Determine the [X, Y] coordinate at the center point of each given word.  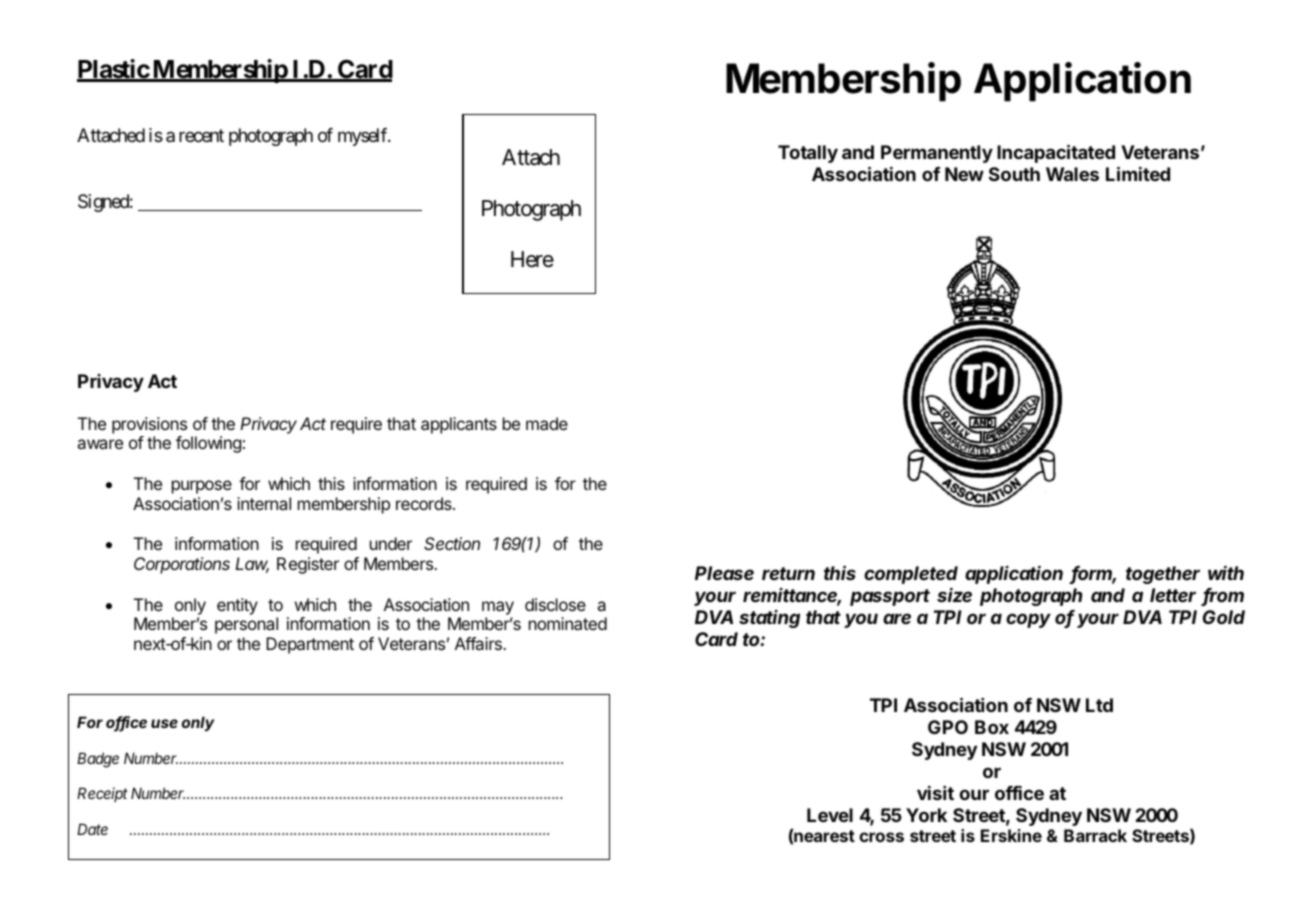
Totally [808, 154]
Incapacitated [1056, 154]
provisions [149, 425]
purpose [202, 487]
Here [532, 259]
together [1163, 575]
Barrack [1095, 835]
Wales [1072, 174]
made [547, 423]
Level [830, 815]
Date [92, 829]
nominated [568, 623]
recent [201, 135]
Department [310, 645]
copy [1028, 620]
